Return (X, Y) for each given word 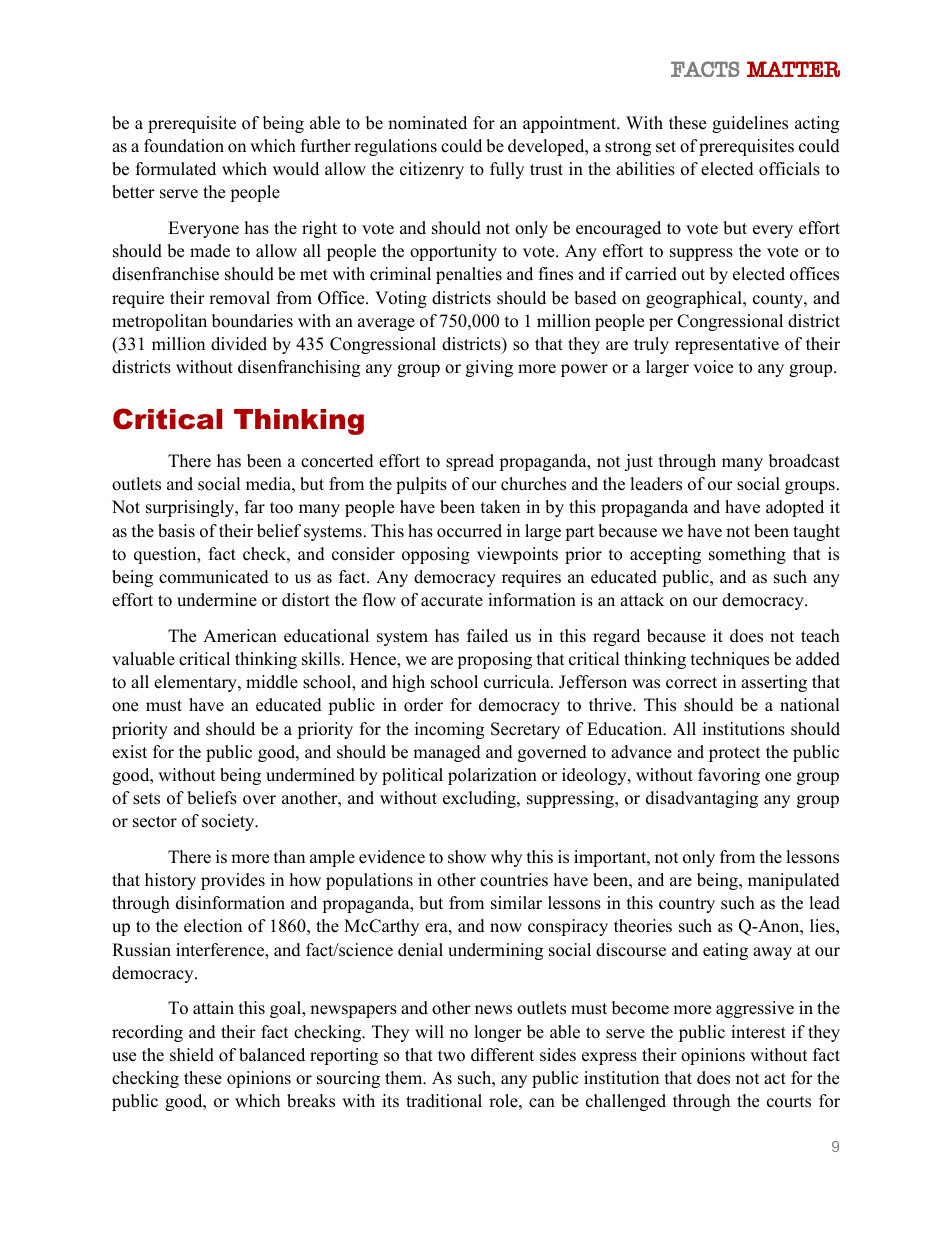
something (747, 555)
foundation (184, 146)
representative (727, 345)
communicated (214, 577)
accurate (452, 601)
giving (489, 368)
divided (239, 344)
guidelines (750, 124)
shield (192, 1055)
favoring (729, 776)
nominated (427, 123)
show (467, 857)
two (451, 1056)
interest (758, 1032)
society (229, 822)
